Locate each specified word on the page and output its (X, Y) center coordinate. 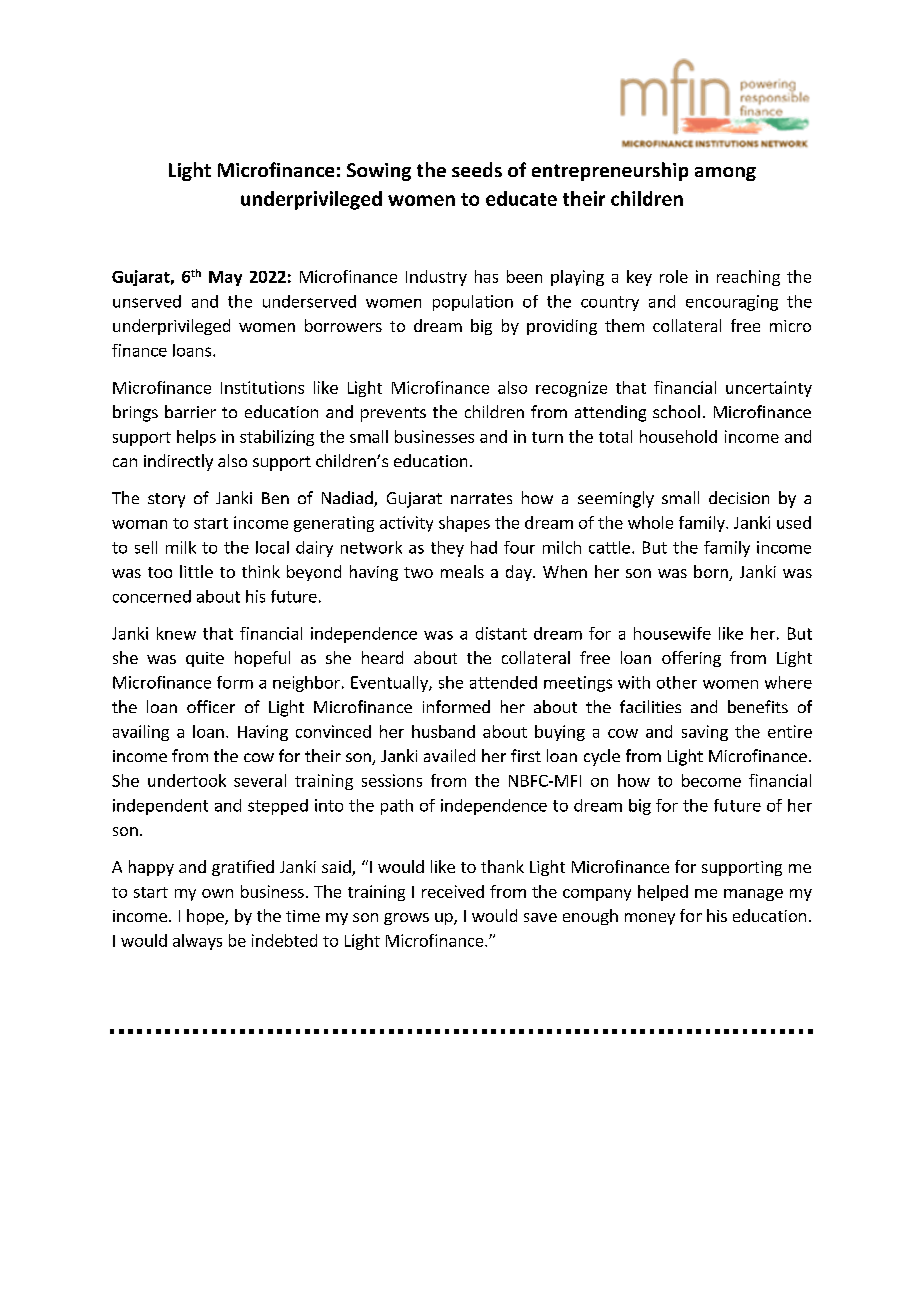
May (225, 278)
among (725, 174)
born (712, 573)
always (197, 942)
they (447, 549)
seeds (477, 169)
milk (181, 547)
